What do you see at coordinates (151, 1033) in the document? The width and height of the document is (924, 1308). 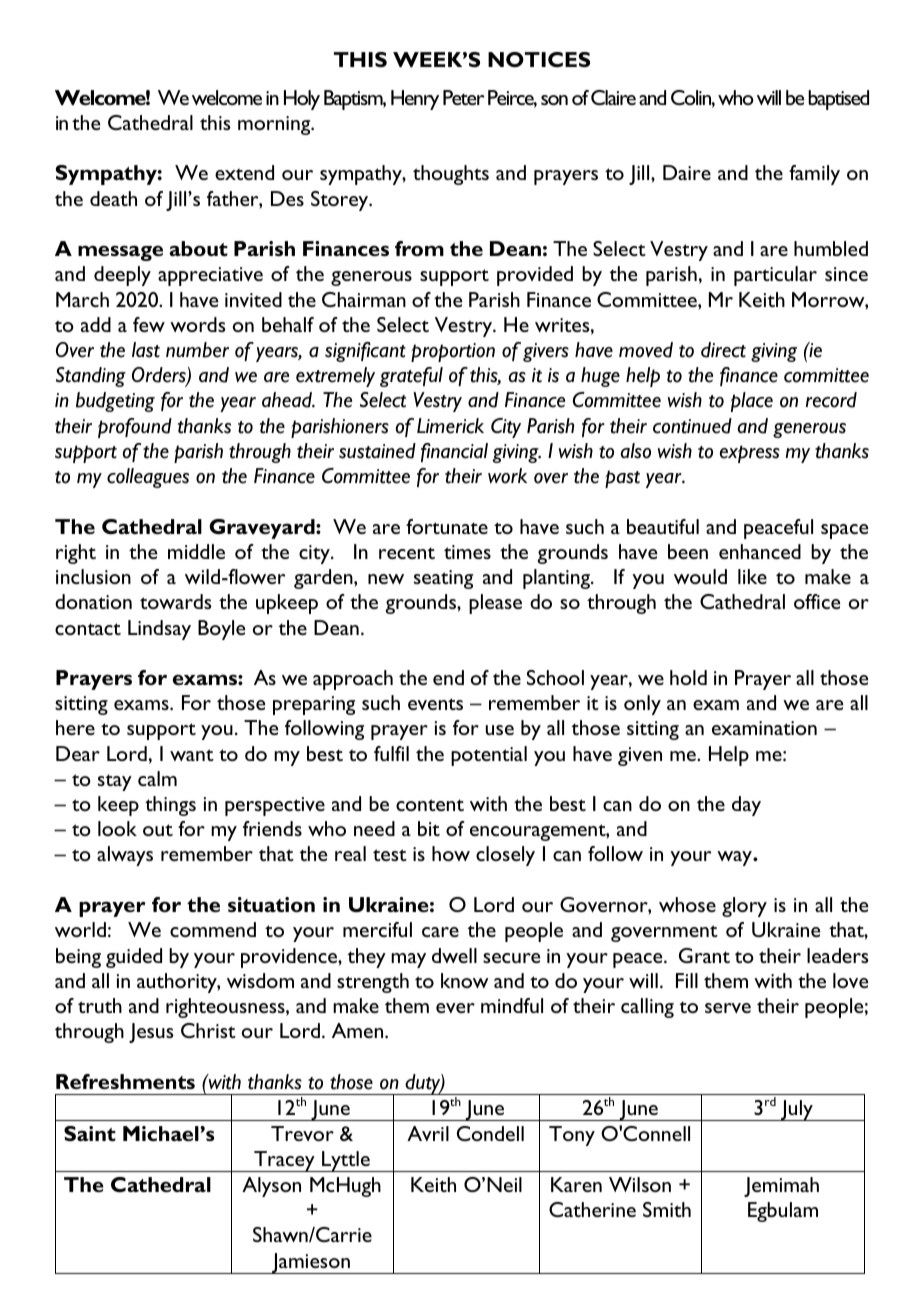 I see `Jesus` at bounding box center [151, 1033].
